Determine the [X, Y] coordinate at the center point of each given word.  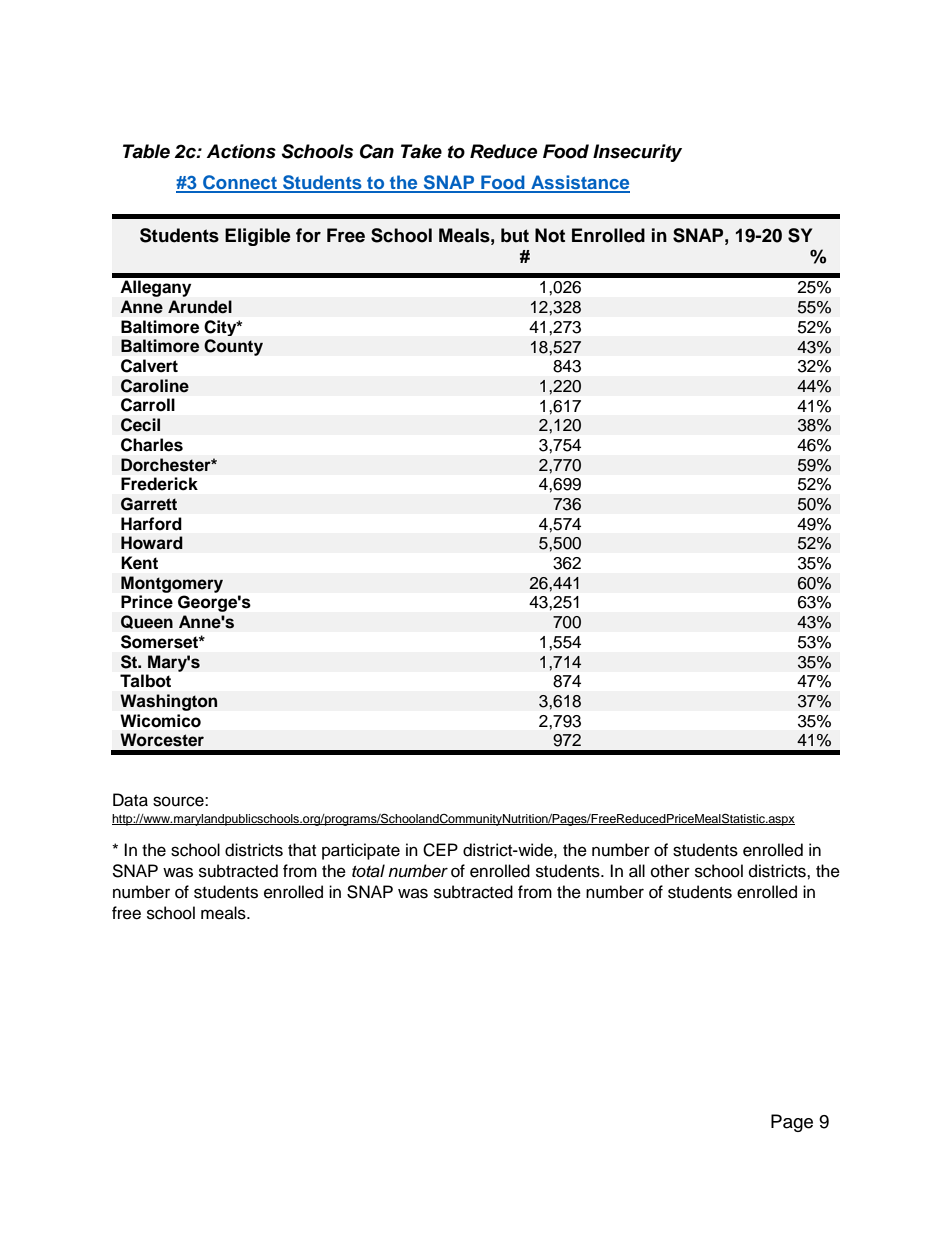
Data [130, 800]
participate [361, 851]
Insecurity [637, 153]
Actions [241, 151]
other [670, 871]
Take [421, 151]
